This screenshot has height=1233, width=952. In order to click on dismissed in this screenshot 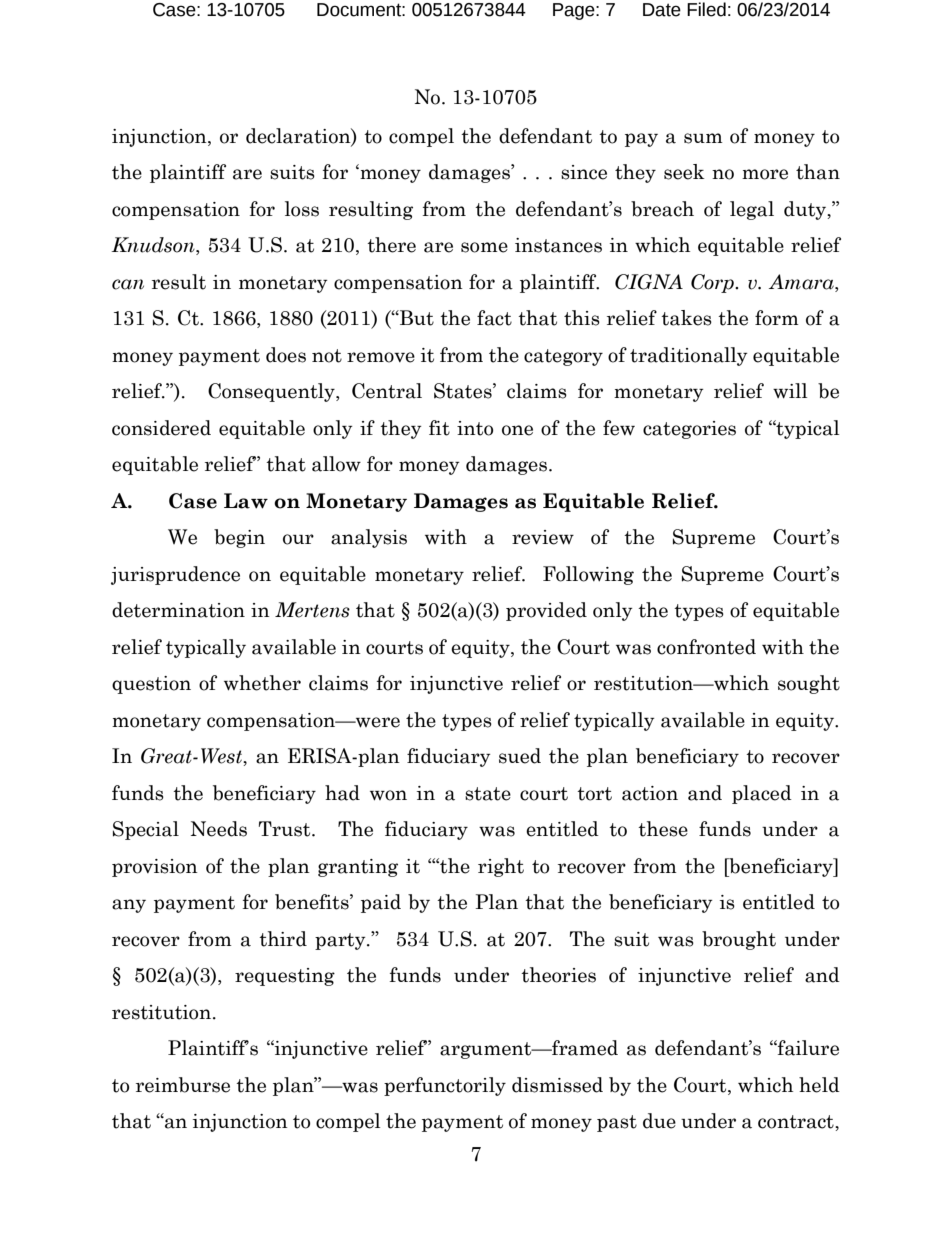, I will do `click(557, 1085)`.
